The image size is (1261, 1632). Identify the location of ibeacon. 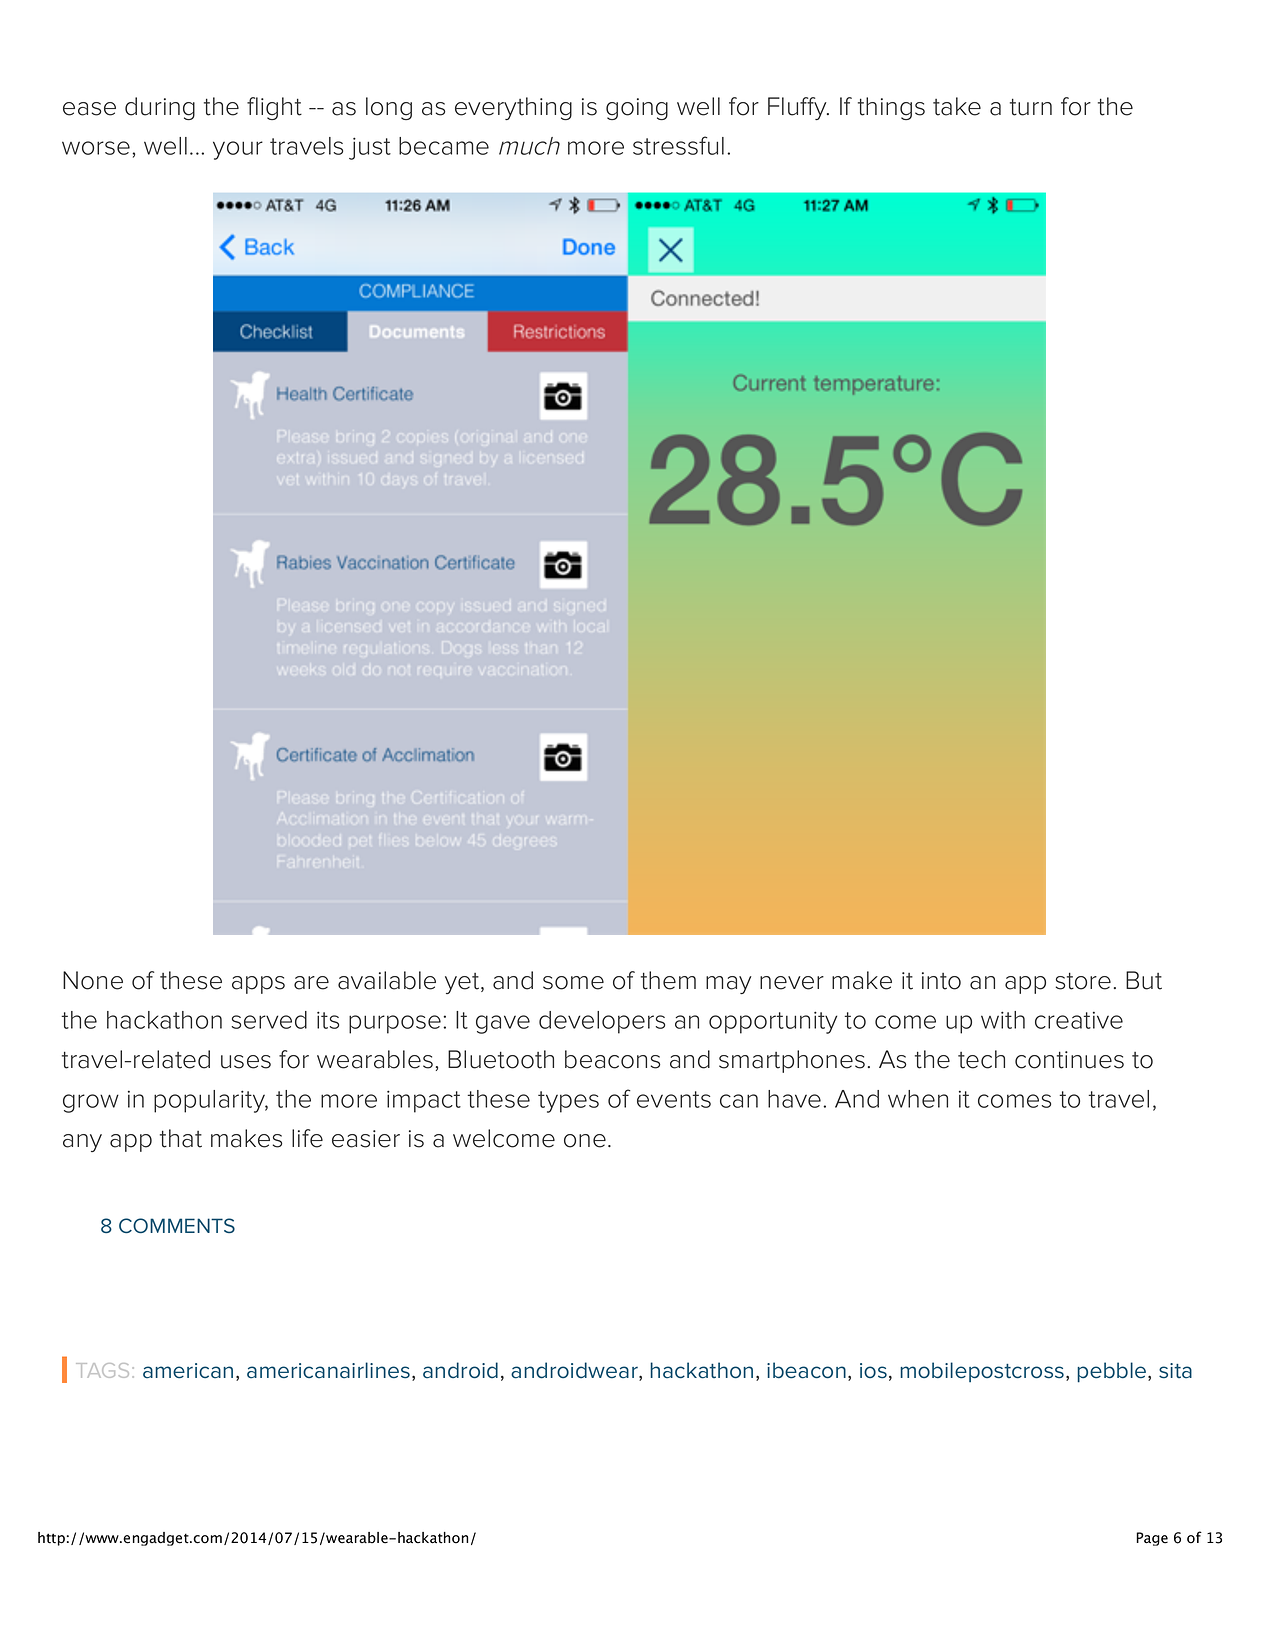
(806, 1370).
